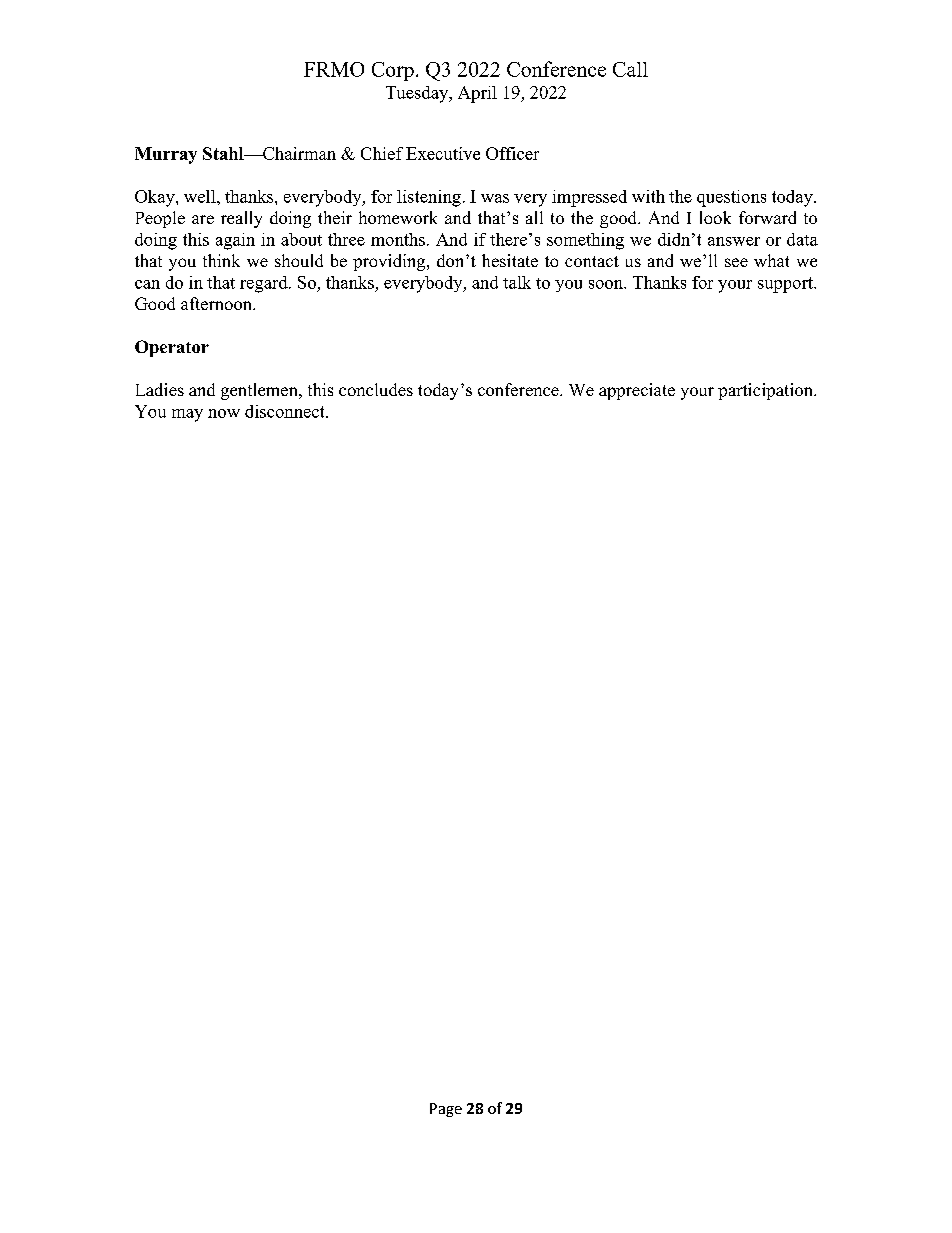 This screenshot has height=1233, width=952. Describe the element at coordinates (630, 69) in the screenshot. I see `Call` at that location.
